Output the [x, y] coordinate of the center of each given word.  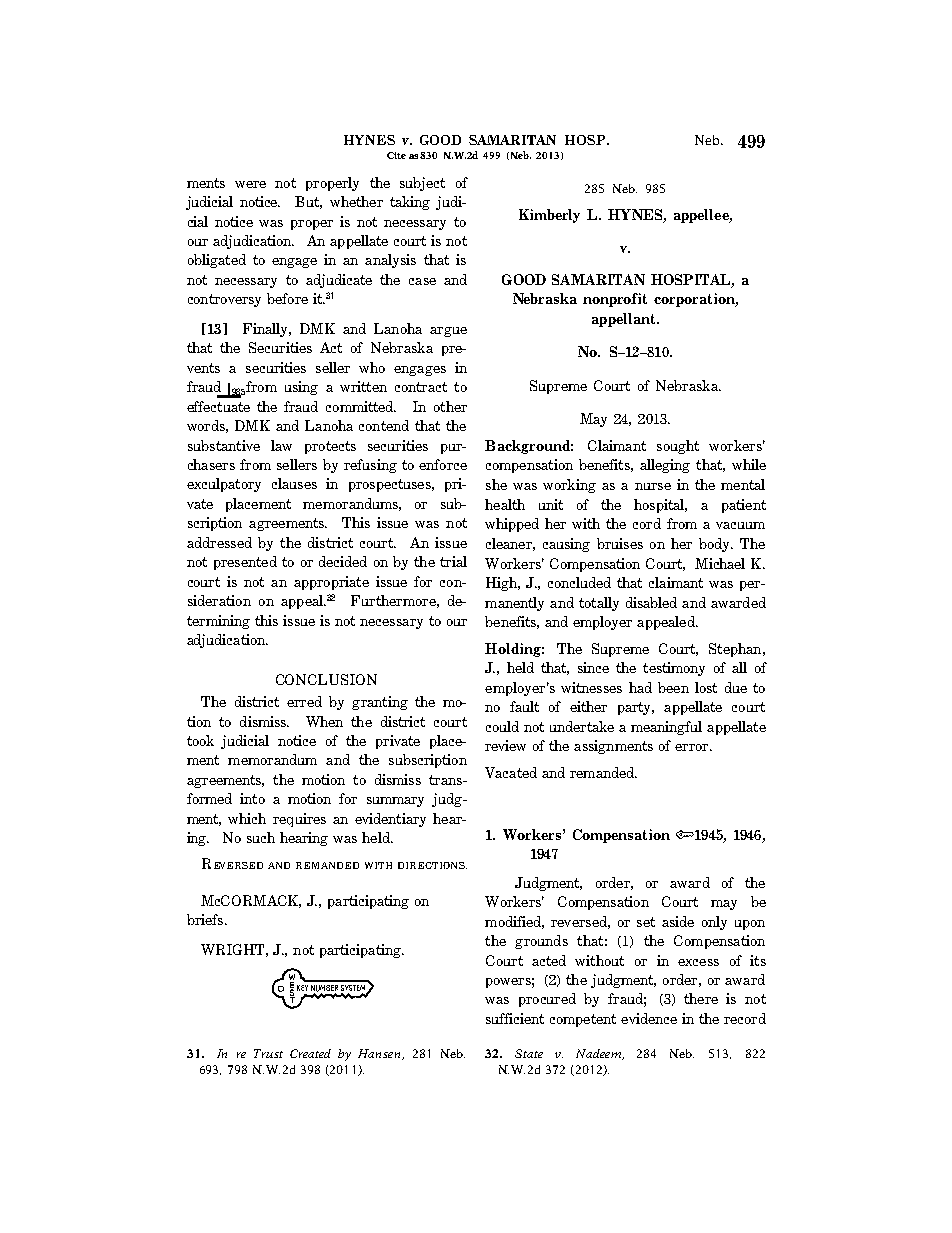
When [324, 721]
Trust [268, 1053]
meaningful [666, 728]
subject [422, 184]
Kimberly [549, 216]
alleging [665, 466]
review [505, 745]
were [250, 184]
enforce [443, 464]
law [281, 445]
